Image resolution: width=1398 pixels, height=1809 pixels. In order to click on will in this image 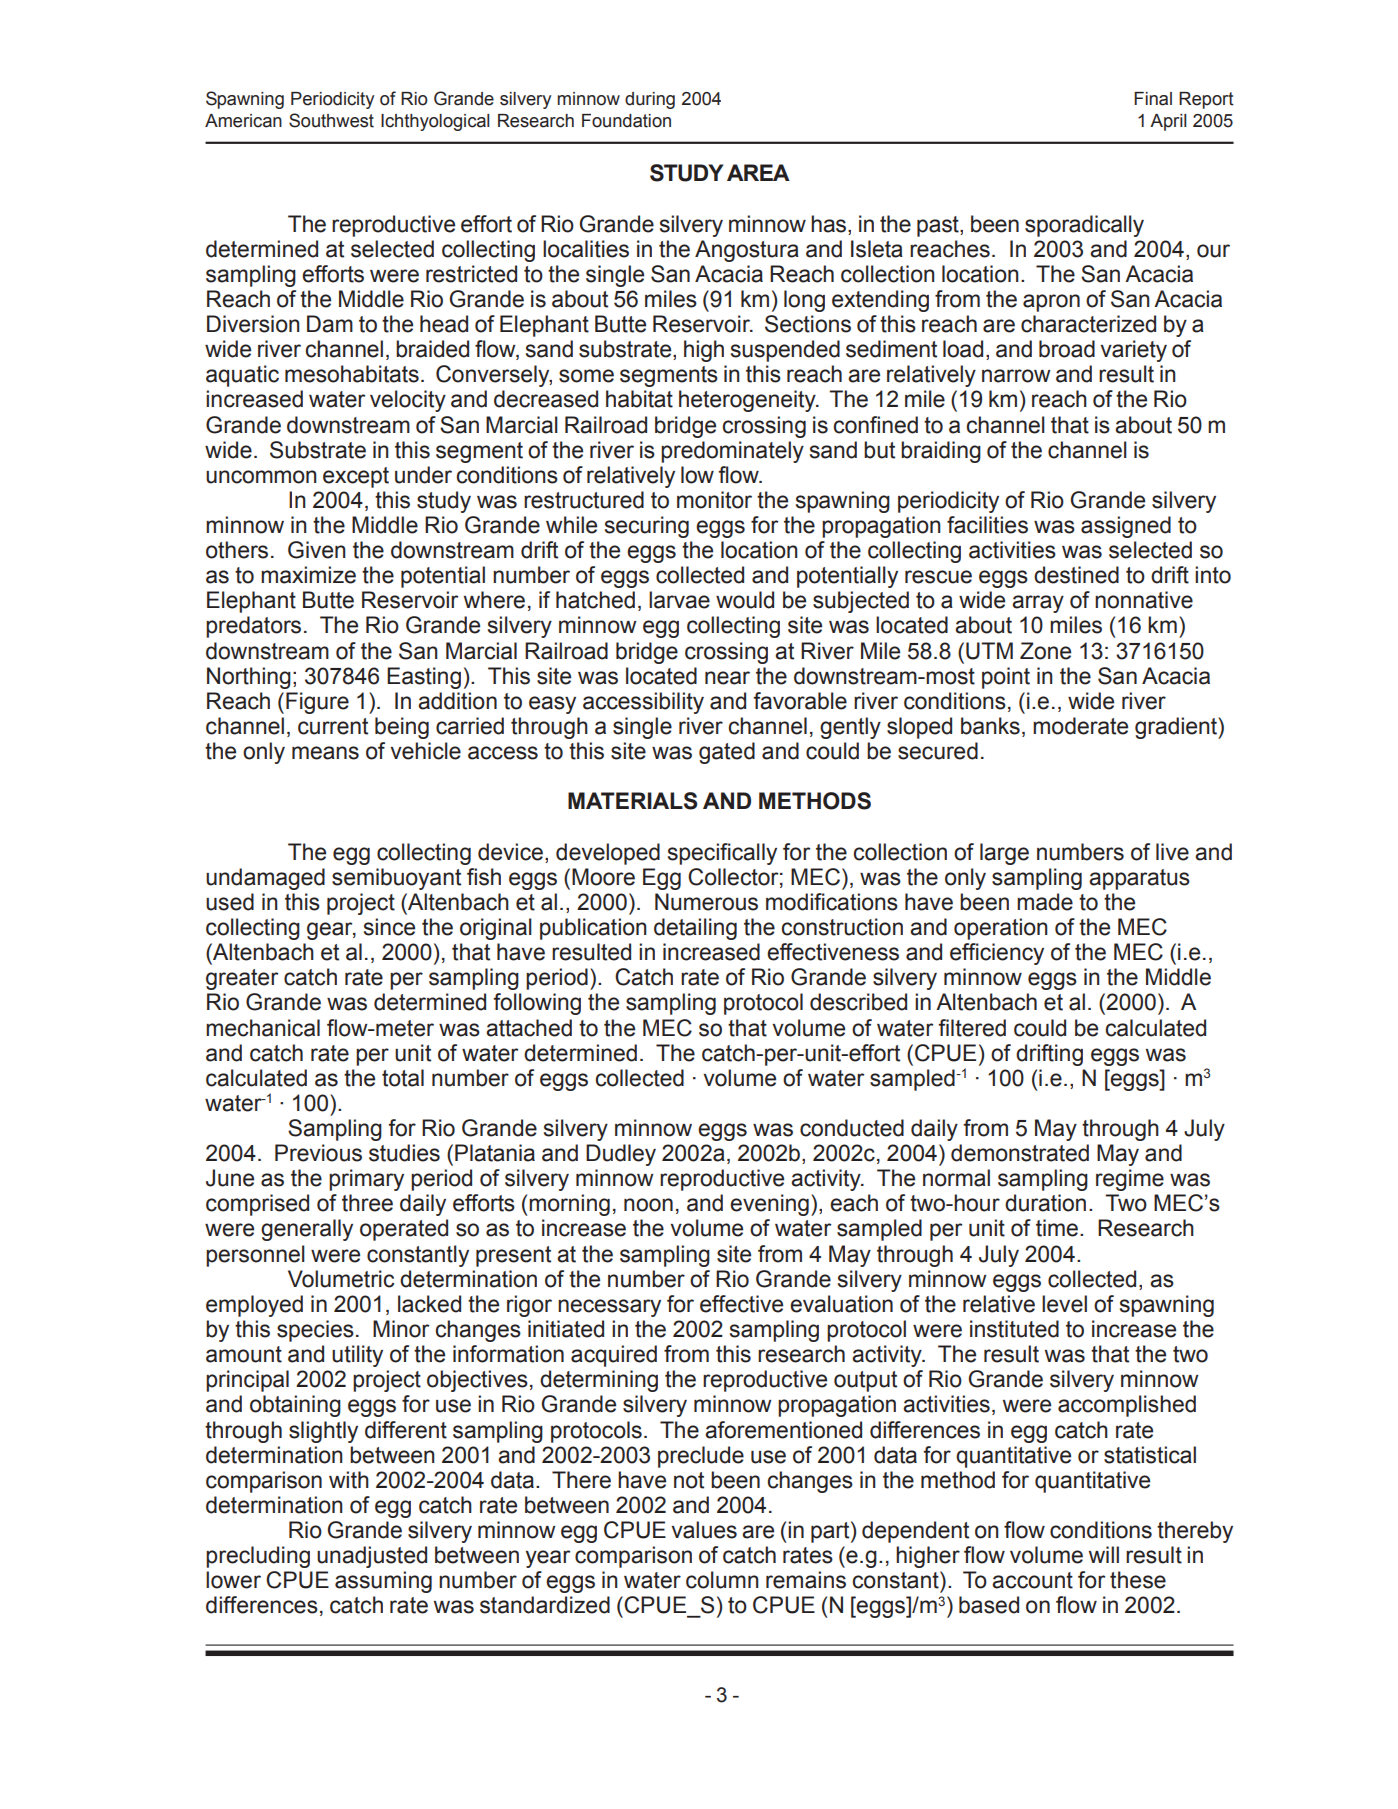, I will do `click(1104, 1554)`.
